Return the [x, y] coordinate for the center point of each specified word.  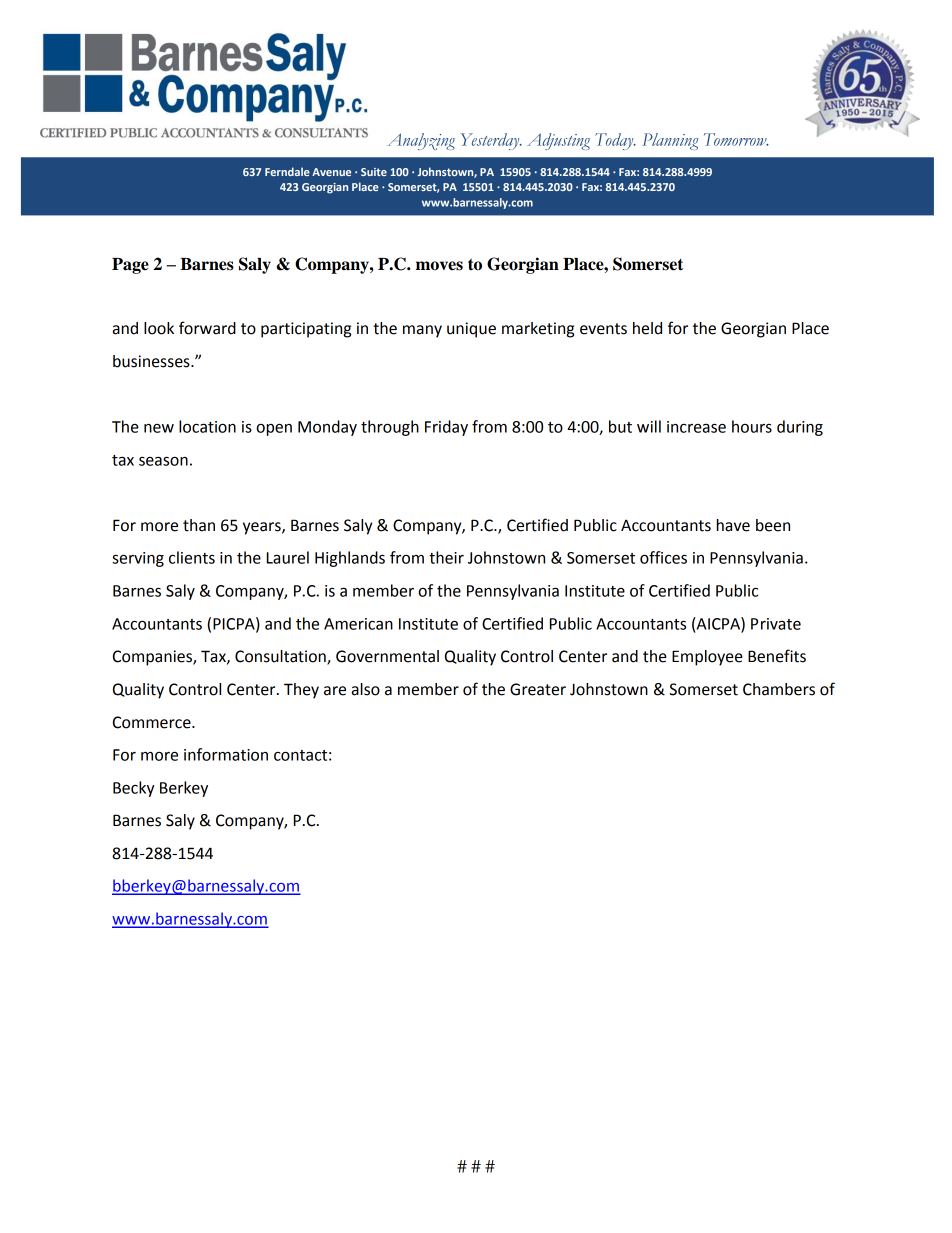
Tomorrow [736, 139]
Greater [538, 689]
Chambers [779, 689]
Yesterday [491, 141]
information [226, 754]
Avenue [331, 172]
